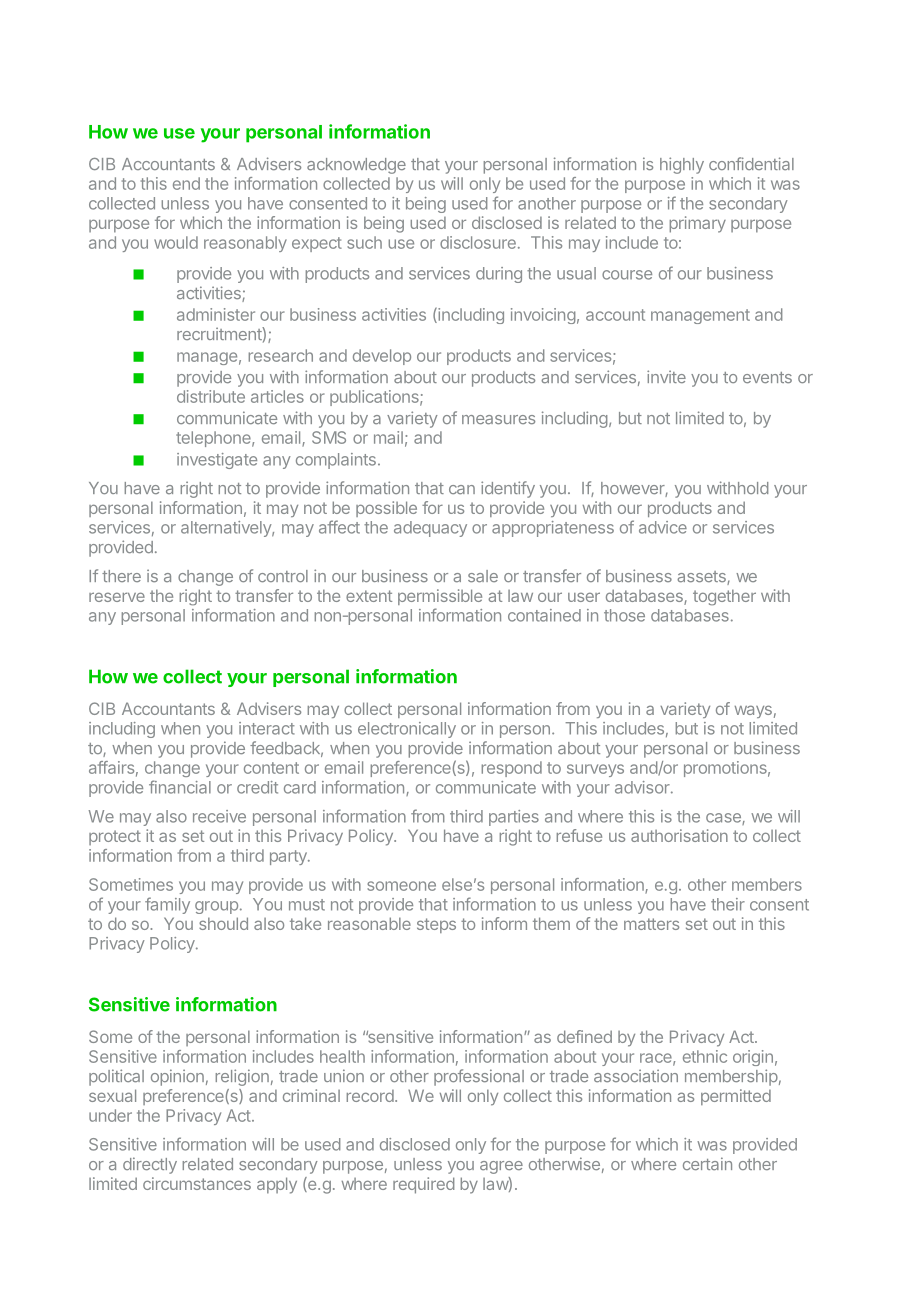  Describe the element at coordinates (707, 1163) in the screenshot. I see `certain` at that location.
